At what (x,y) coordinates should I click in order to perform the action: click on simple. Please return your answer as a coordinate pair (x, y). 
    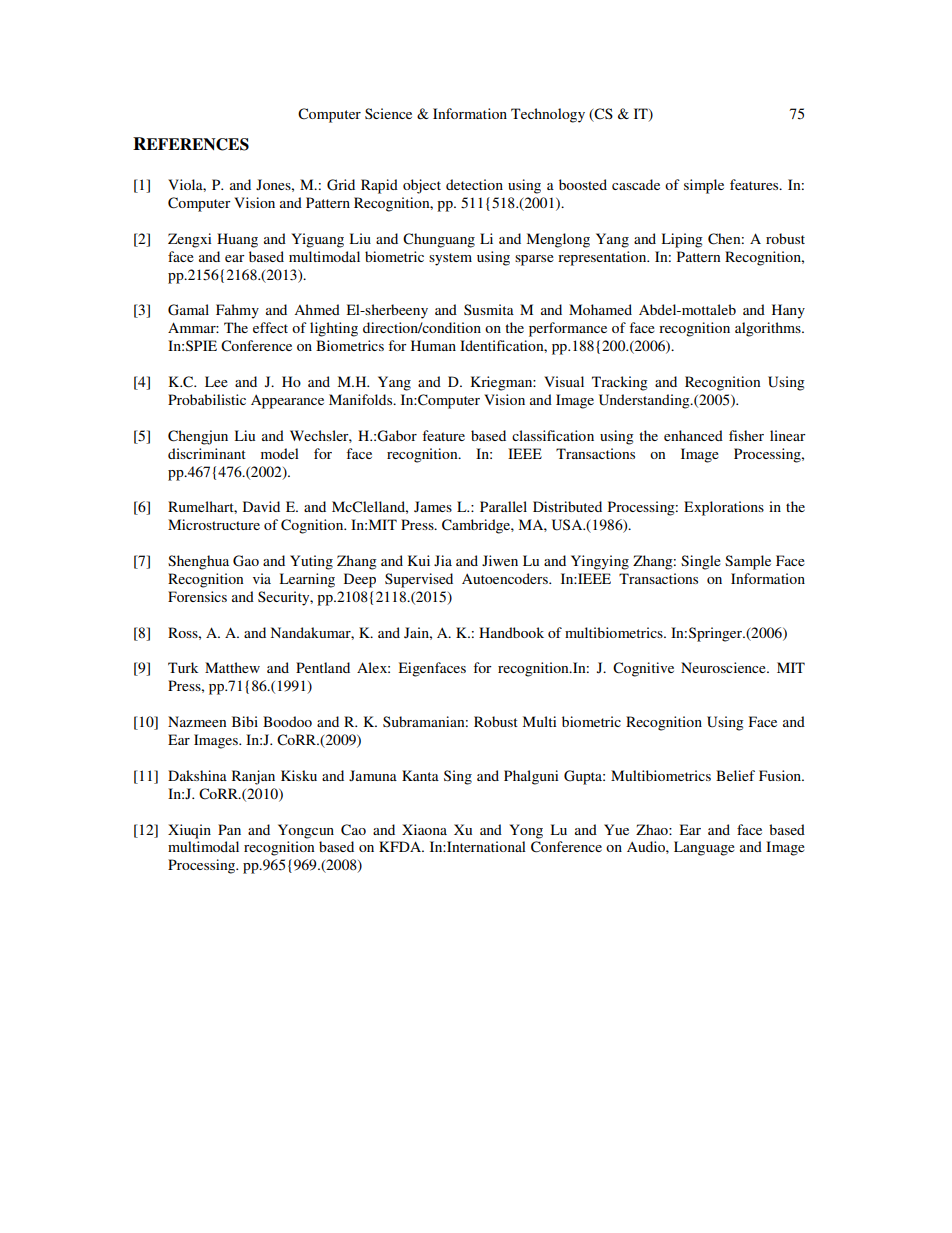
    Looking at the image, I should click on (704, 186).
